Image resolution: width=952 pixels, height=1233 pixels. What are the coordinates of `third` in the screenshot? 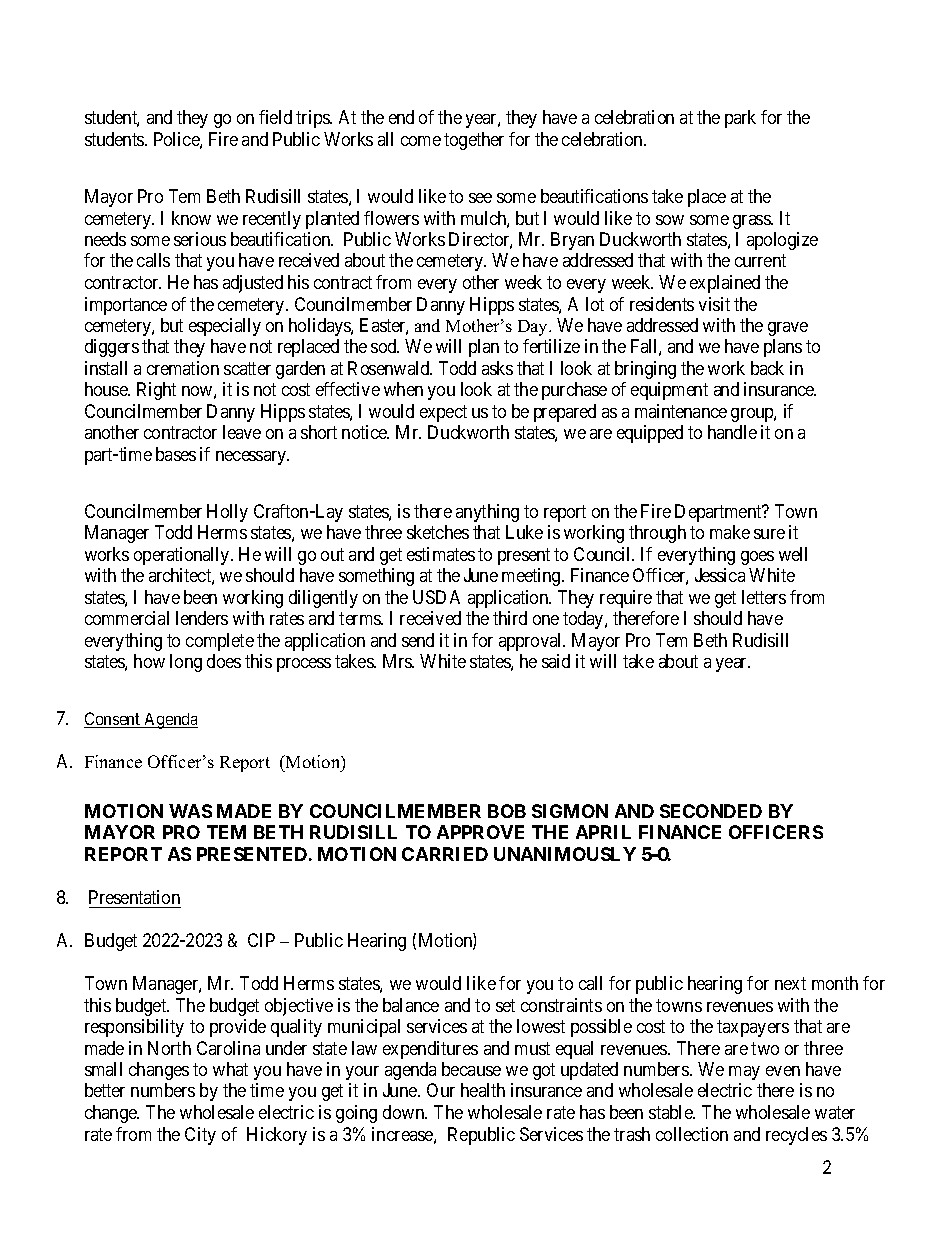 It's located at (510, 618).
